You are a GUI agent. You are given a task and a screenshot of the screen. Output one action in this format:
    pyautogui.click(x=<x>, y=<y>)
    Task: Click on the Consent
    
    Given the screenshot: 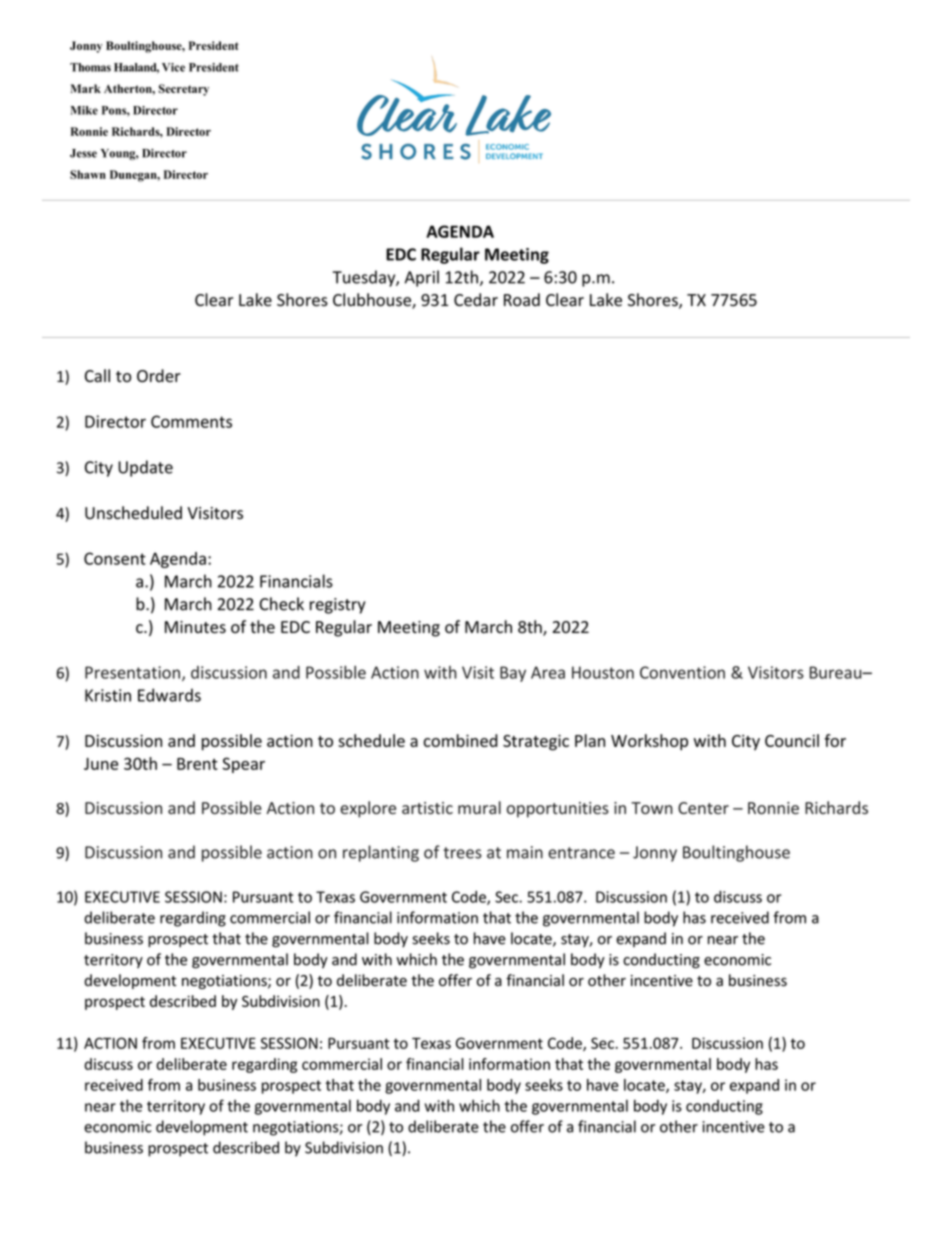 What is the action you would take?
    pyautogui.click(x=115, y=558)
